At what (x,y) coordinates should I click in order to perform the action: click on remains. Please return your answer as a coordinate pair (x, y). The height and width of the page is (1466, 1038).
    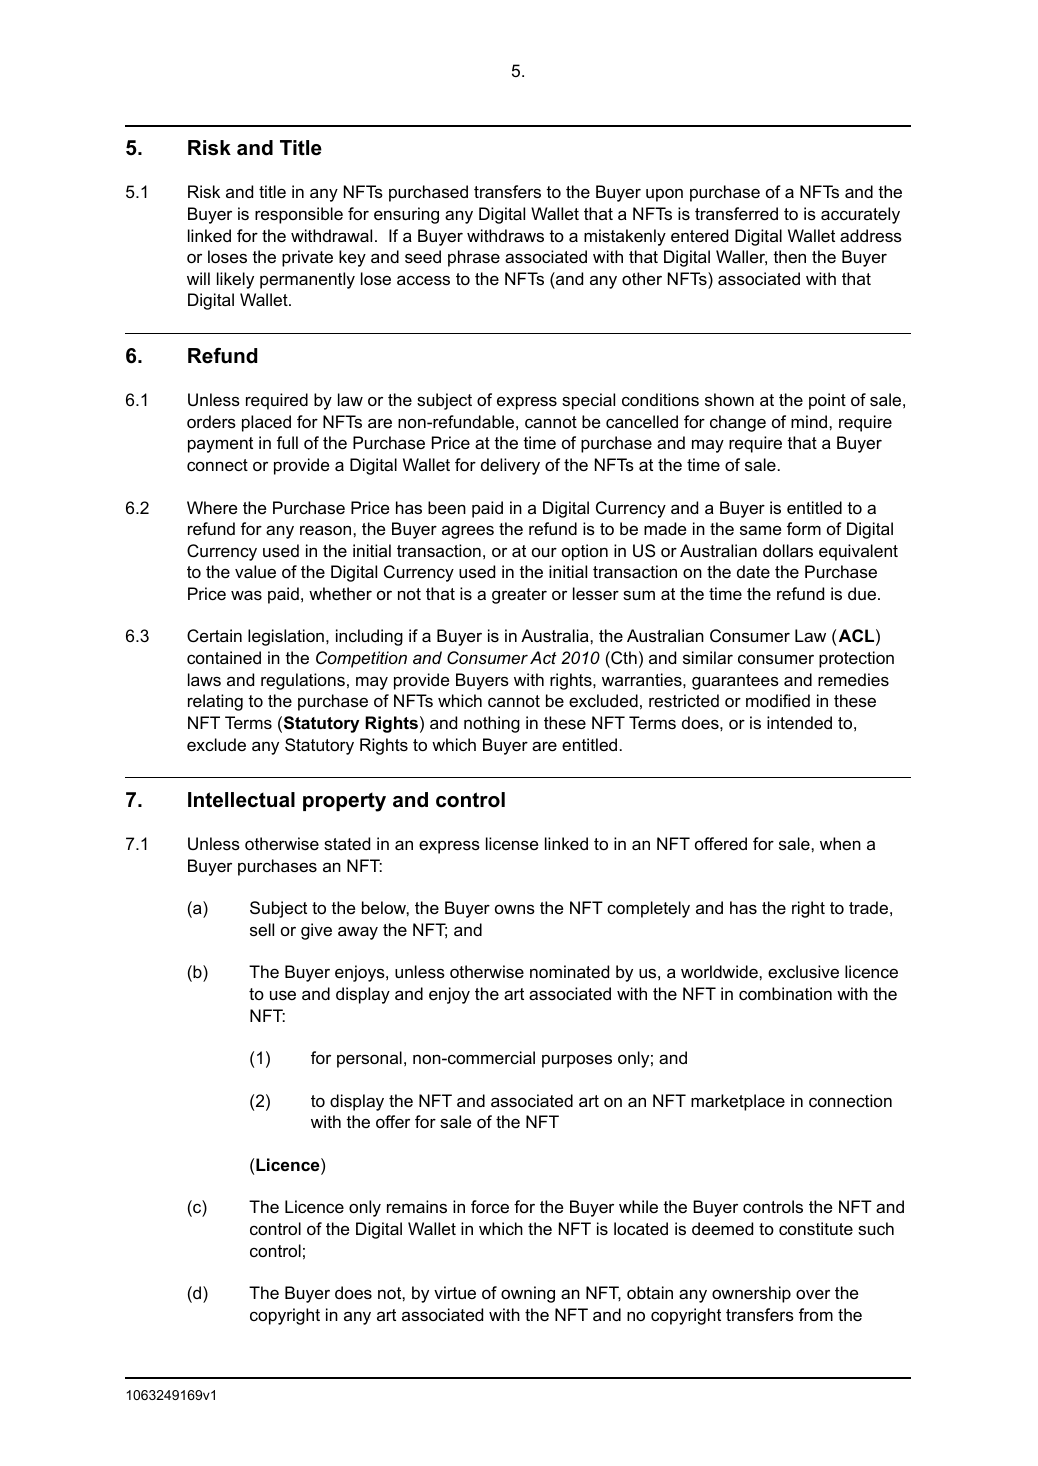
    Looking at the image, I should click on (417, 1206).
